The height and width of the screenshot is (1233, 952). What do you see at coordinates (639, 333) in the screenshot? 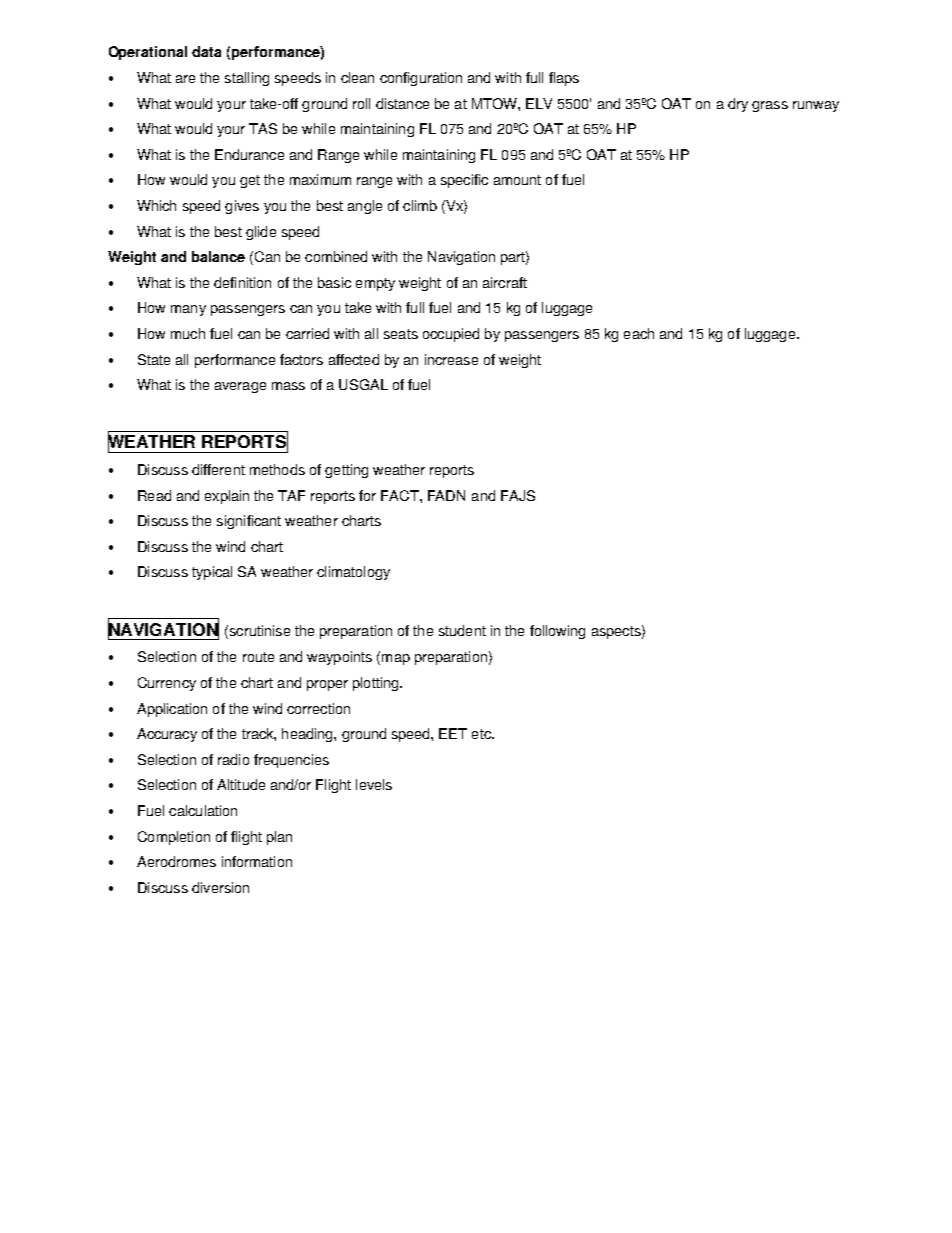
I see `each` at bounding box center [639, 333].
